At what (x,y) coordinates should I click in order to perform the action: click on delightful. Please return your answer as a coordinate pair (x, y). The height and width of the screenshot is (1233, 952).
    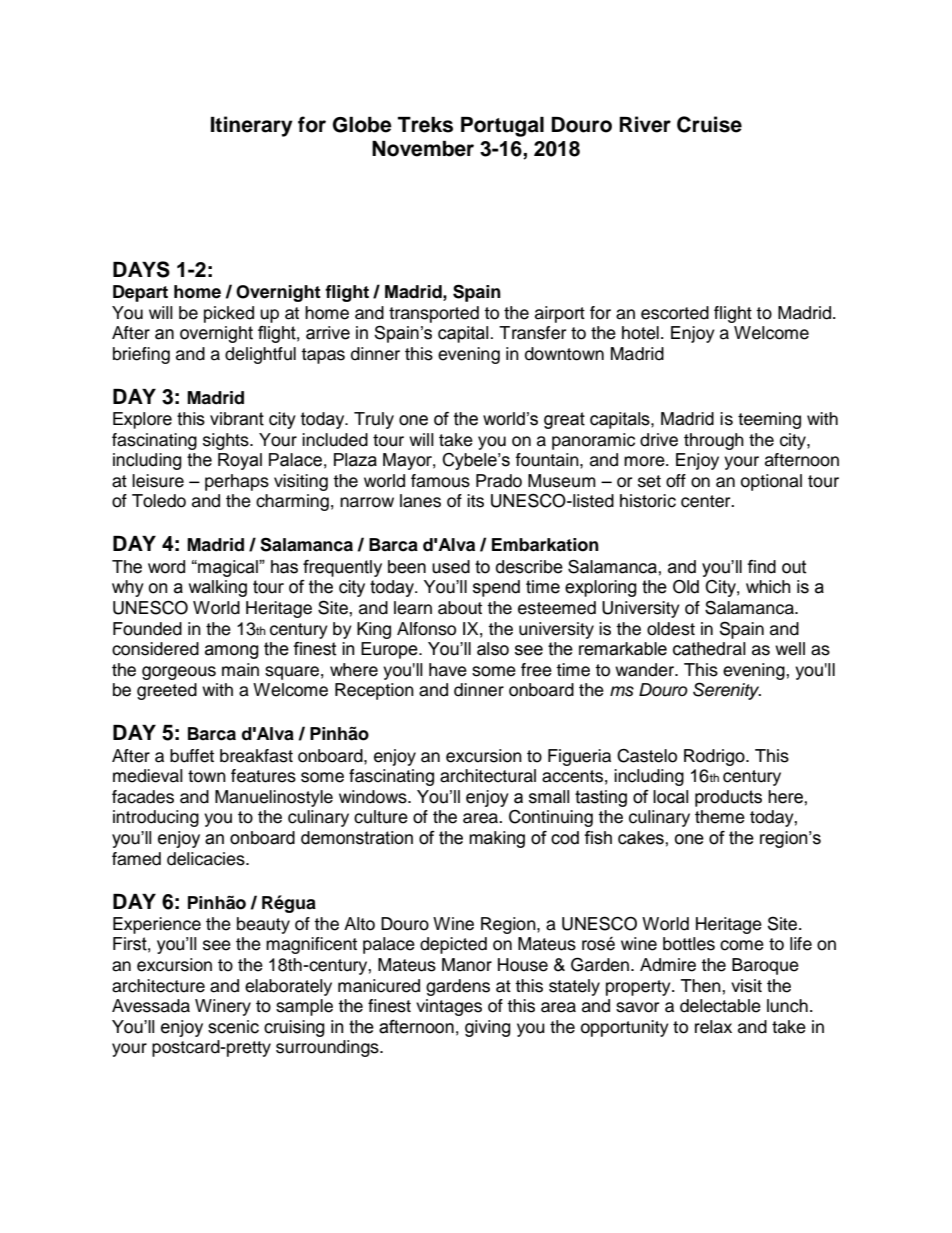
    Looking at the image, I should click on (260, 355).
